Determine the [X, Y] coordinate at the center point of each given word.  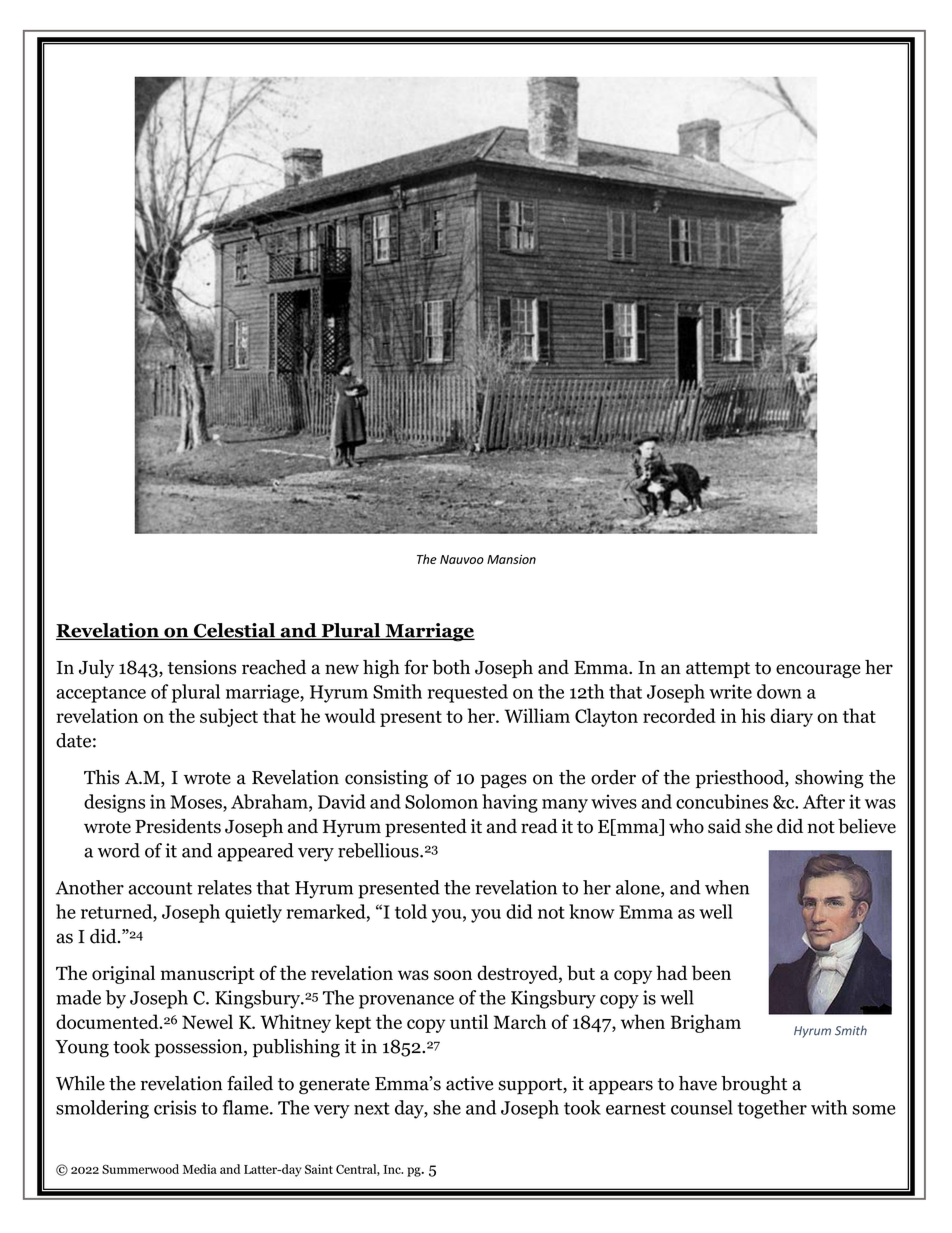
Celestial [234, 631]
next [372, 1108]
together [772, 1109]
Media [200, 1169]
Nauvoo [462, 559]
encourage [818, 671]
